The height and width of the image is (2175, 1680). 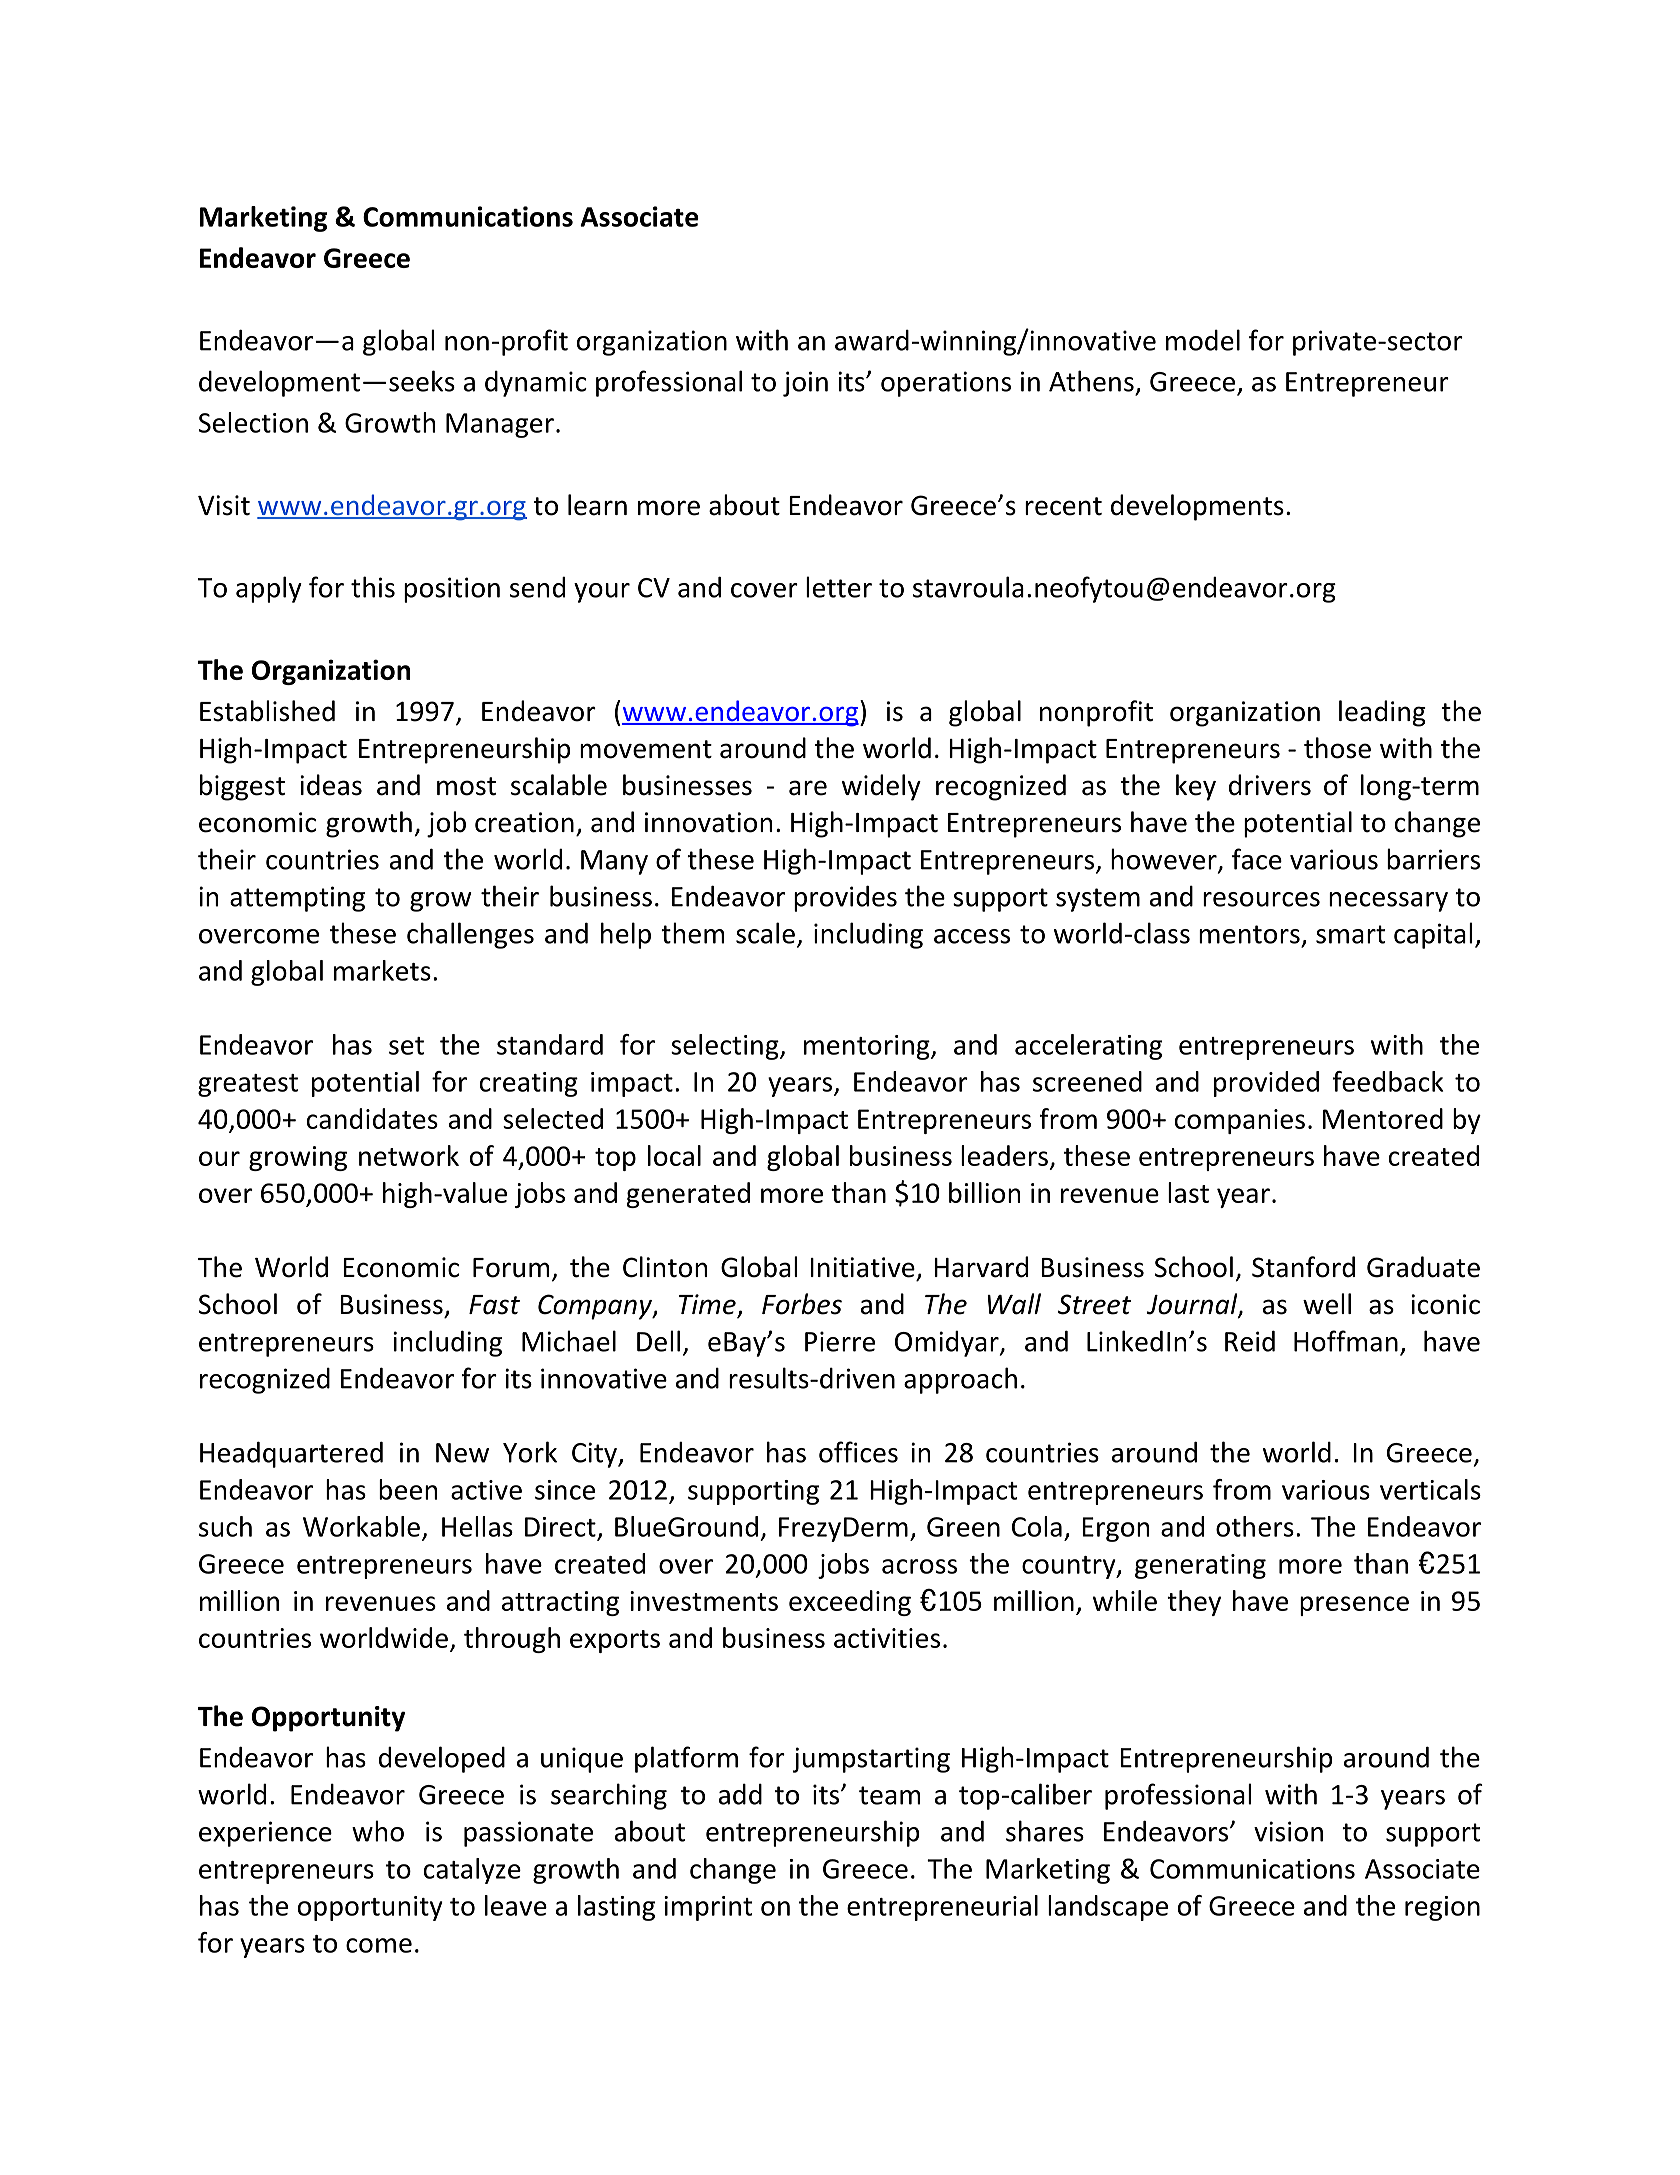 What do you see at coordinates (378, 1831) in the image?
I see `who` at bounding box center [378, 1831].
